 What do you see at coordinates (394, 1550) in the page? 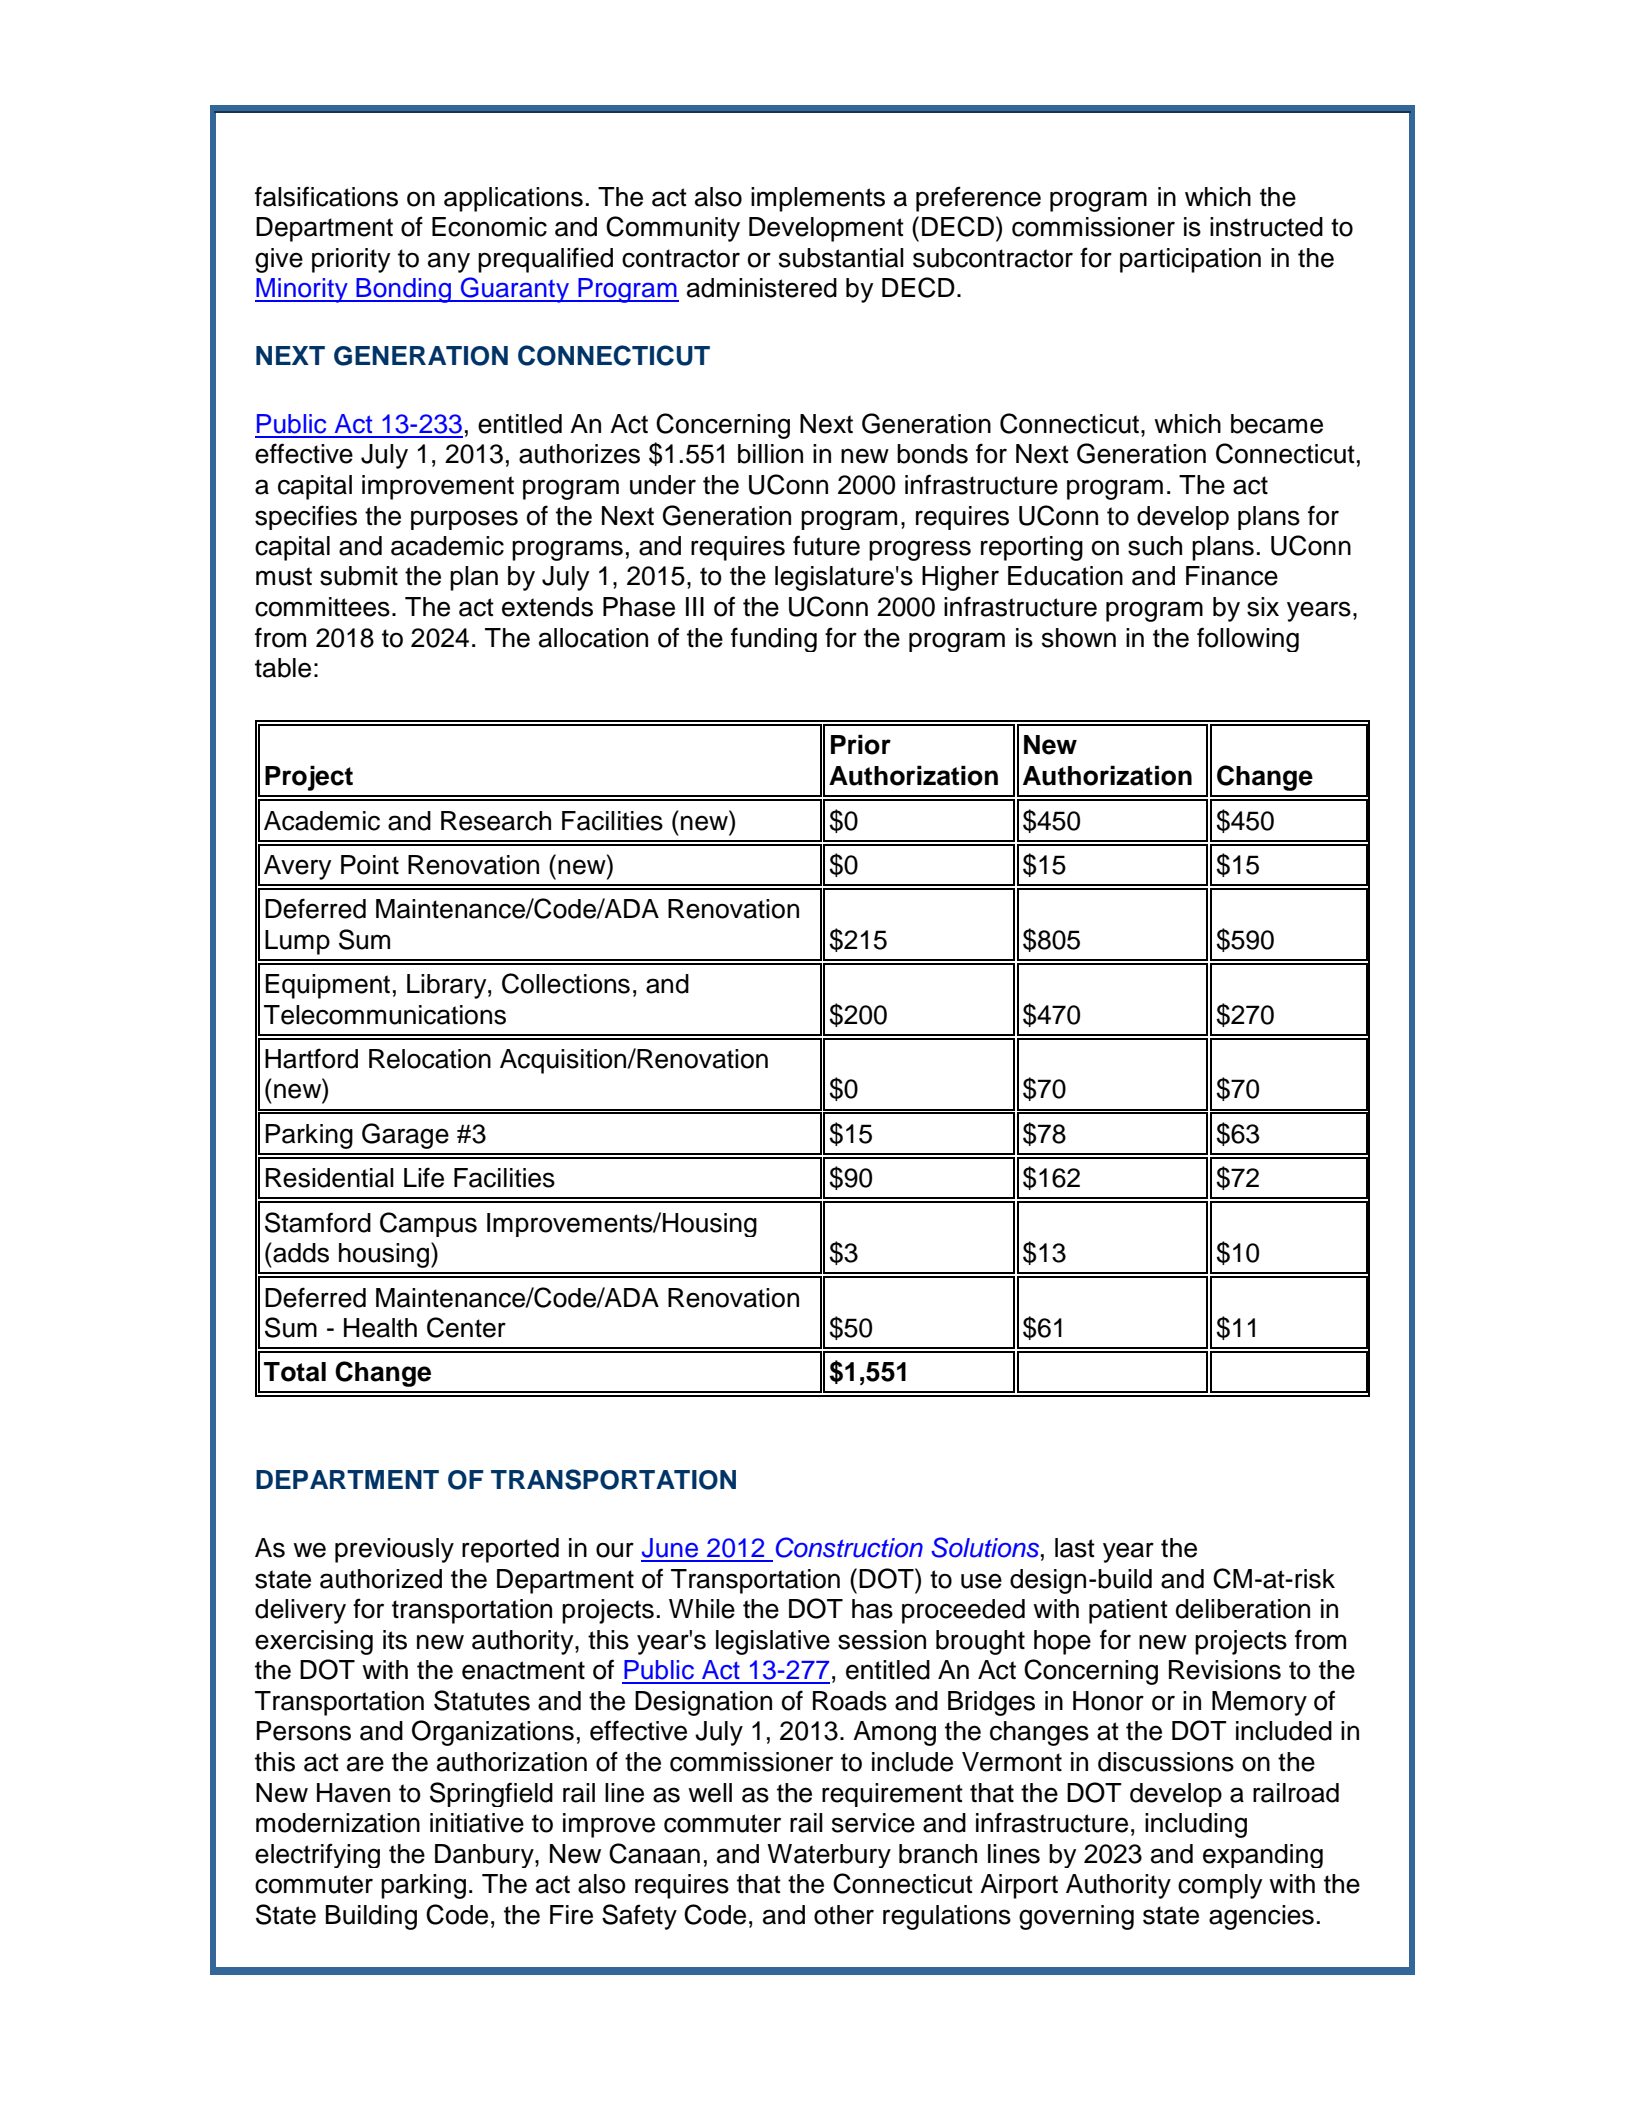
I see `previously` at bounding box center [394, 1550].
